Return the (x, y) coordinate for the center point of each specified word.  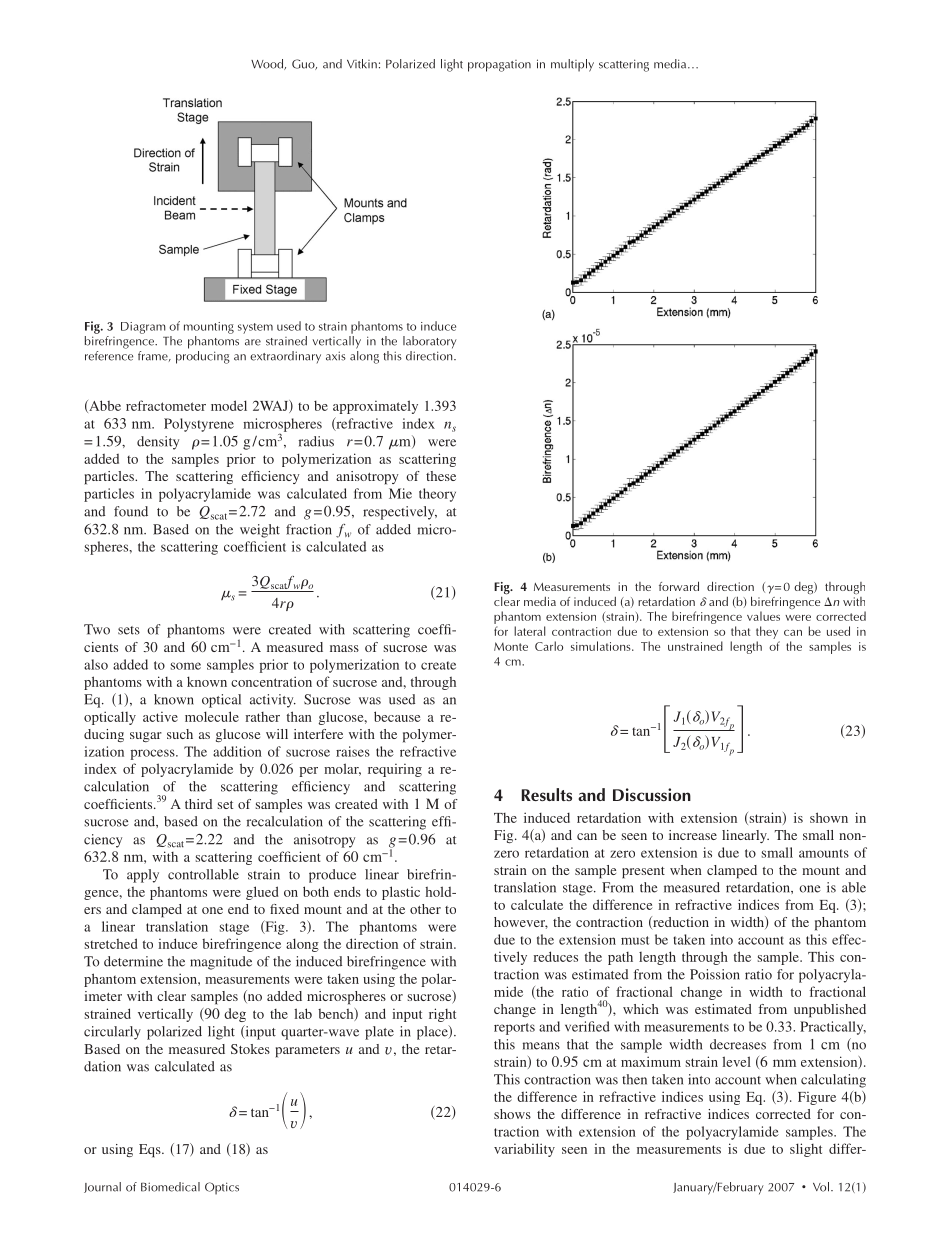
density (158, 443)
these (441, 476)
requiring (395, 770)
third (198, 804)
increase (693, 835)
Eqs (151, 1151)
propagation (499, 66)
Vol (821, 1187)
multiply (572, 65)
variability (524, 1150)
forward (679, 586)
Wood (268, 64)
